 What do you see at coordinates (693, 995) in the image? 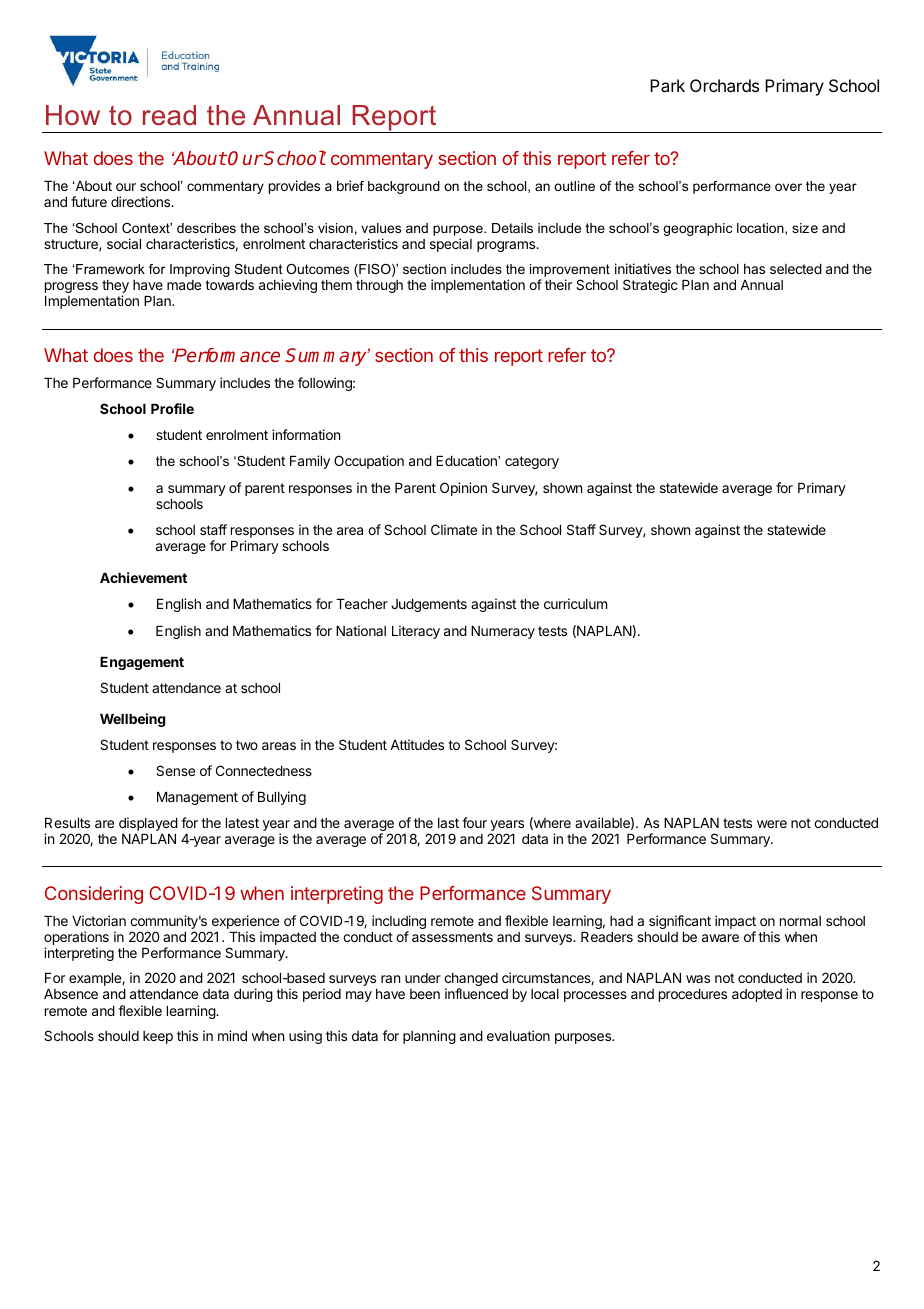
I see `procedures` at bounding box center [693, 995].
